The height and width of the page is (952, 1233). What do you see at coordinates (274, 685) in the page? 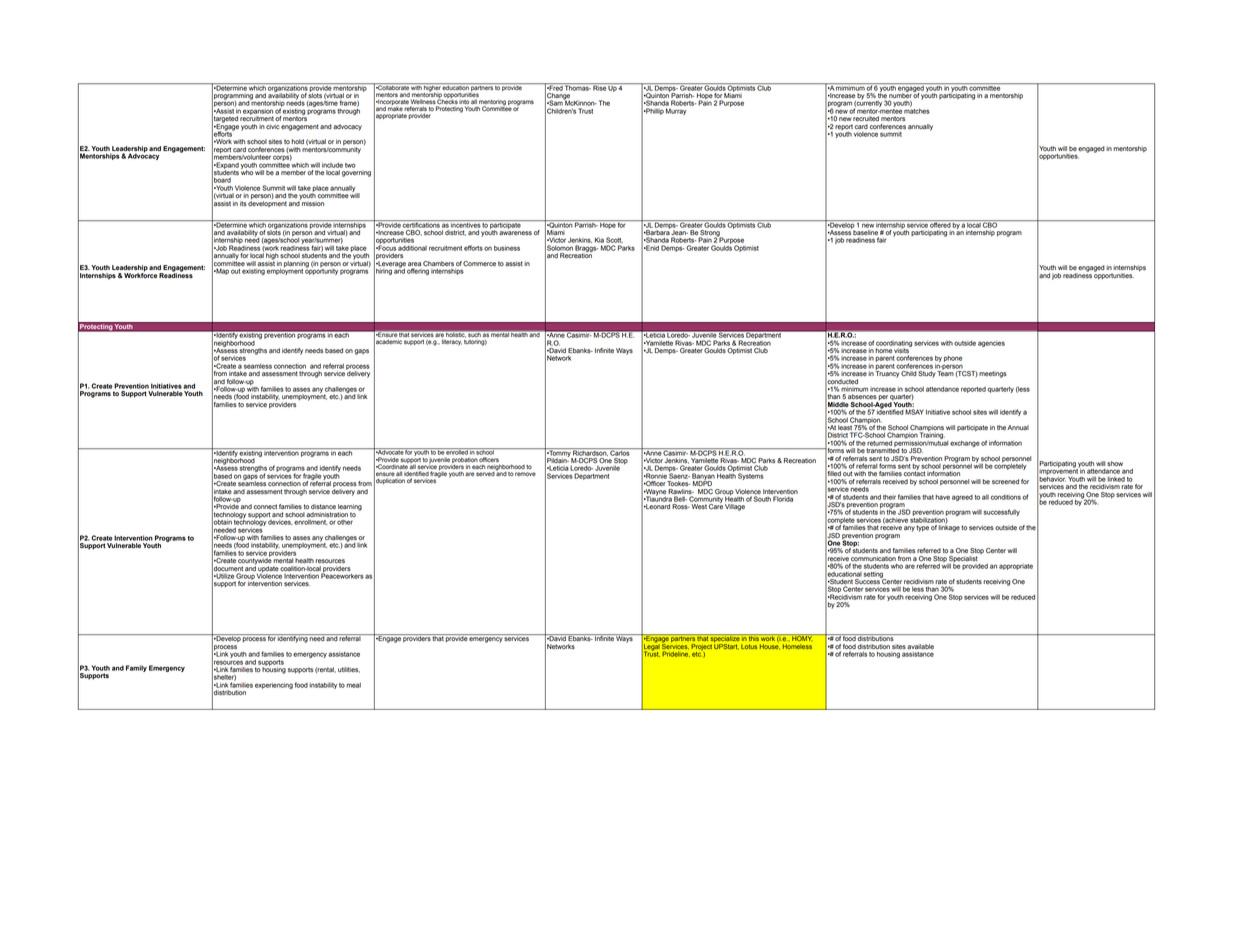
I see `experiencing` at bounding box center [274, 685].
